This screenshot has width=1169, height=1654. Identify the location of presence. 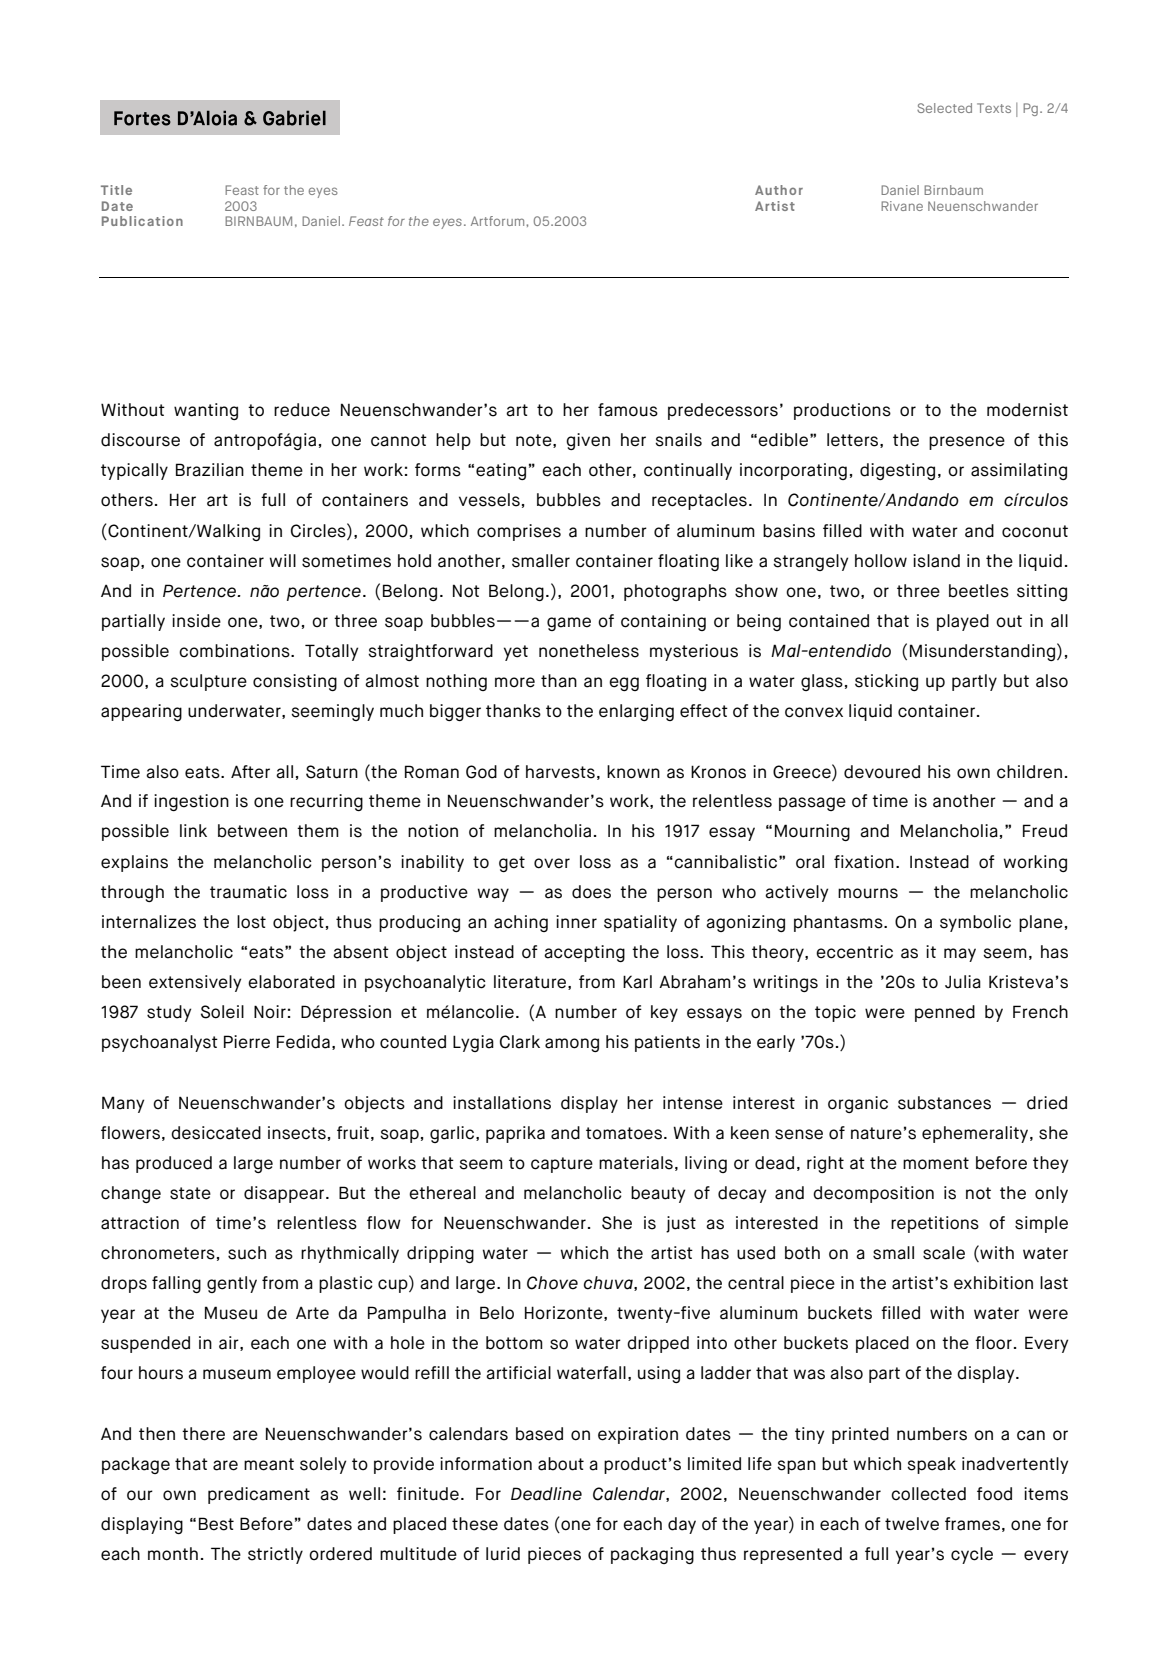
(967, 443).
